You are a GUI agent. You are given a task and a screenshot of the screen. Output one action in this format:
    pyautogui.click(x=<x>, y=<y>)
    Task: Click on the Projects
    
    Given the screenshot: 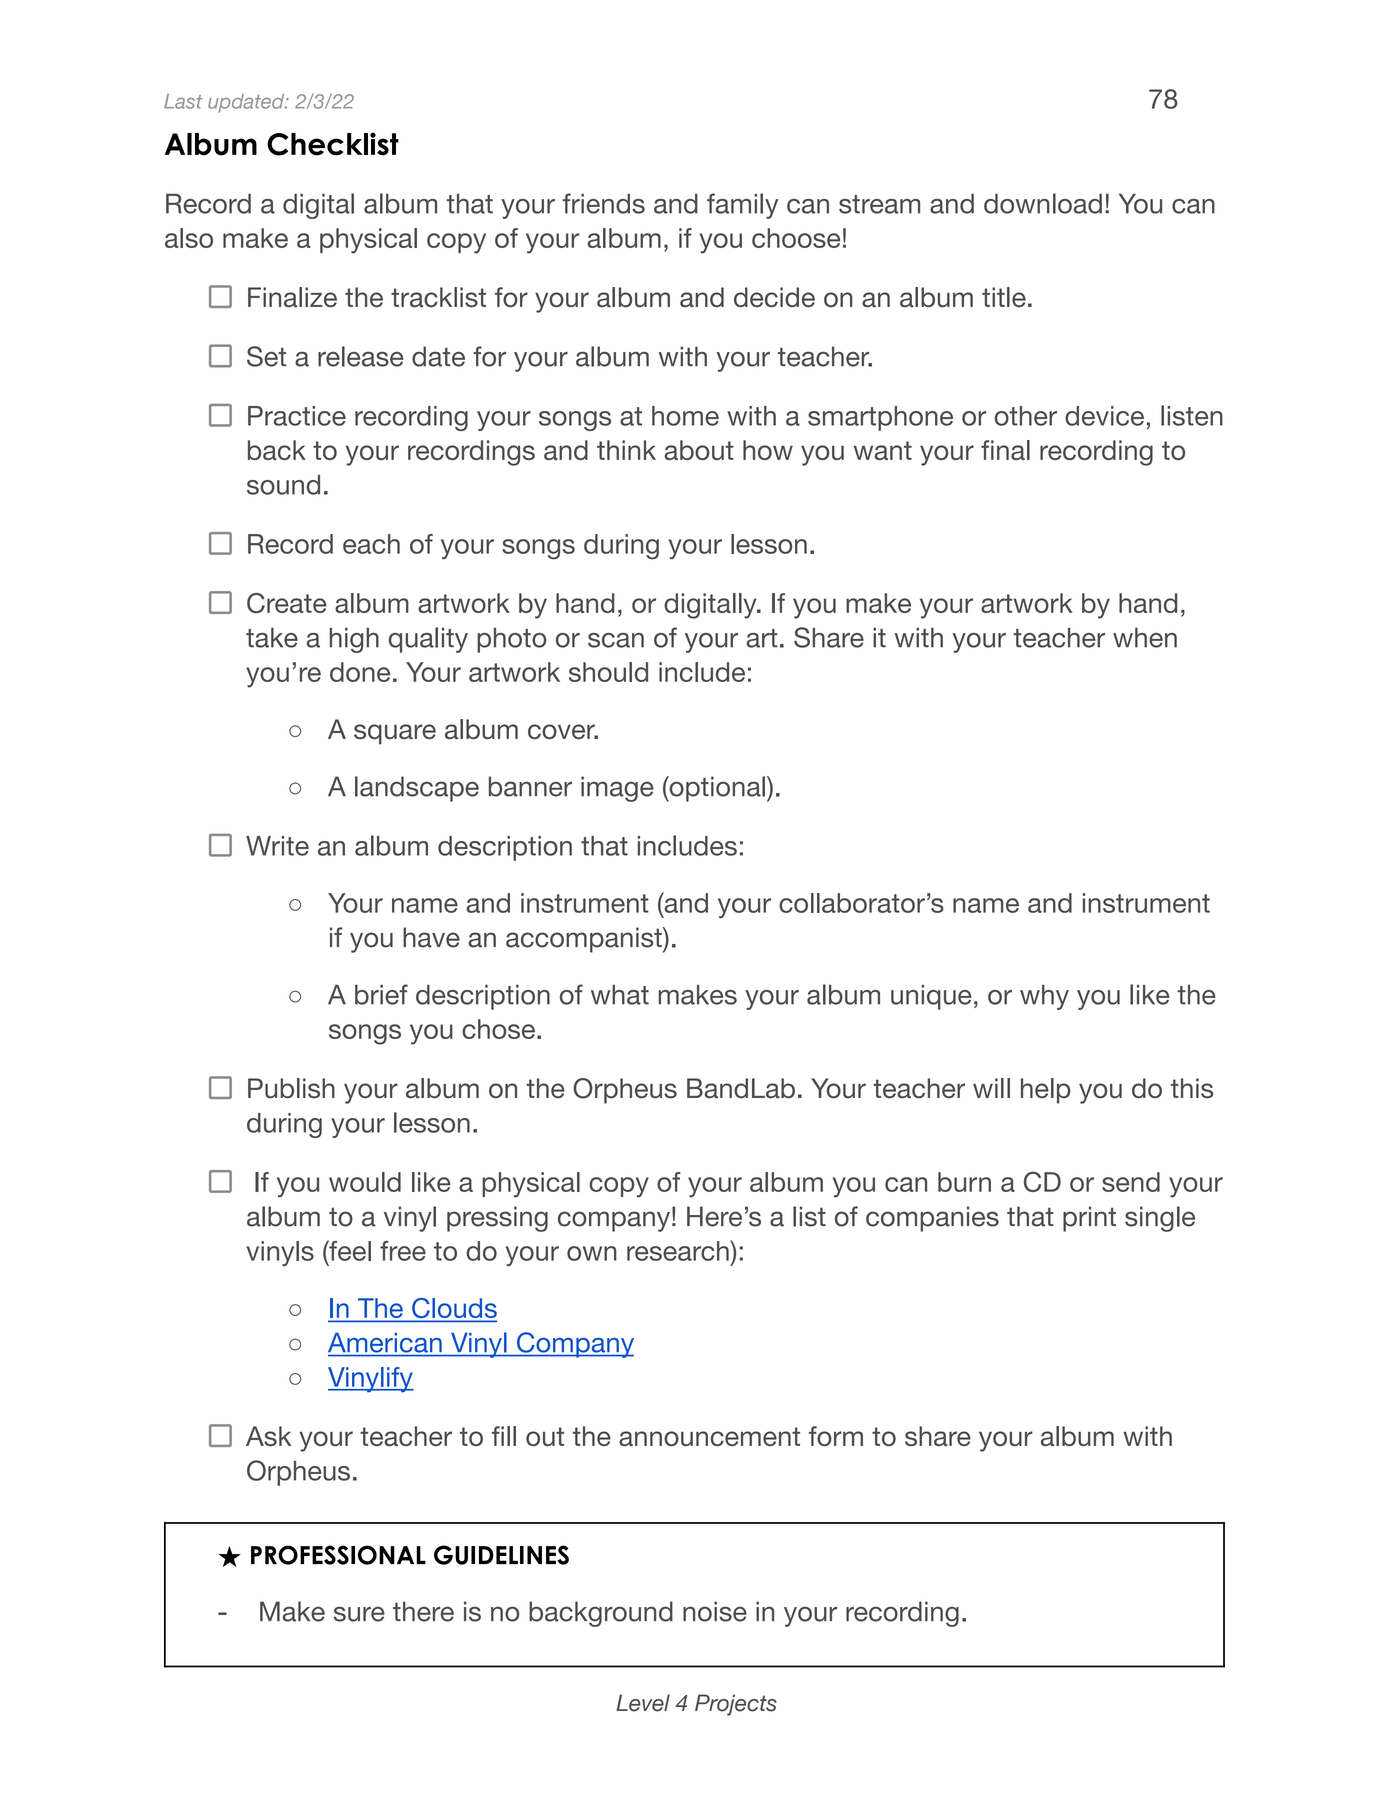 What is the action you would take?
    pyautogui.click(x=736, y=1705)
